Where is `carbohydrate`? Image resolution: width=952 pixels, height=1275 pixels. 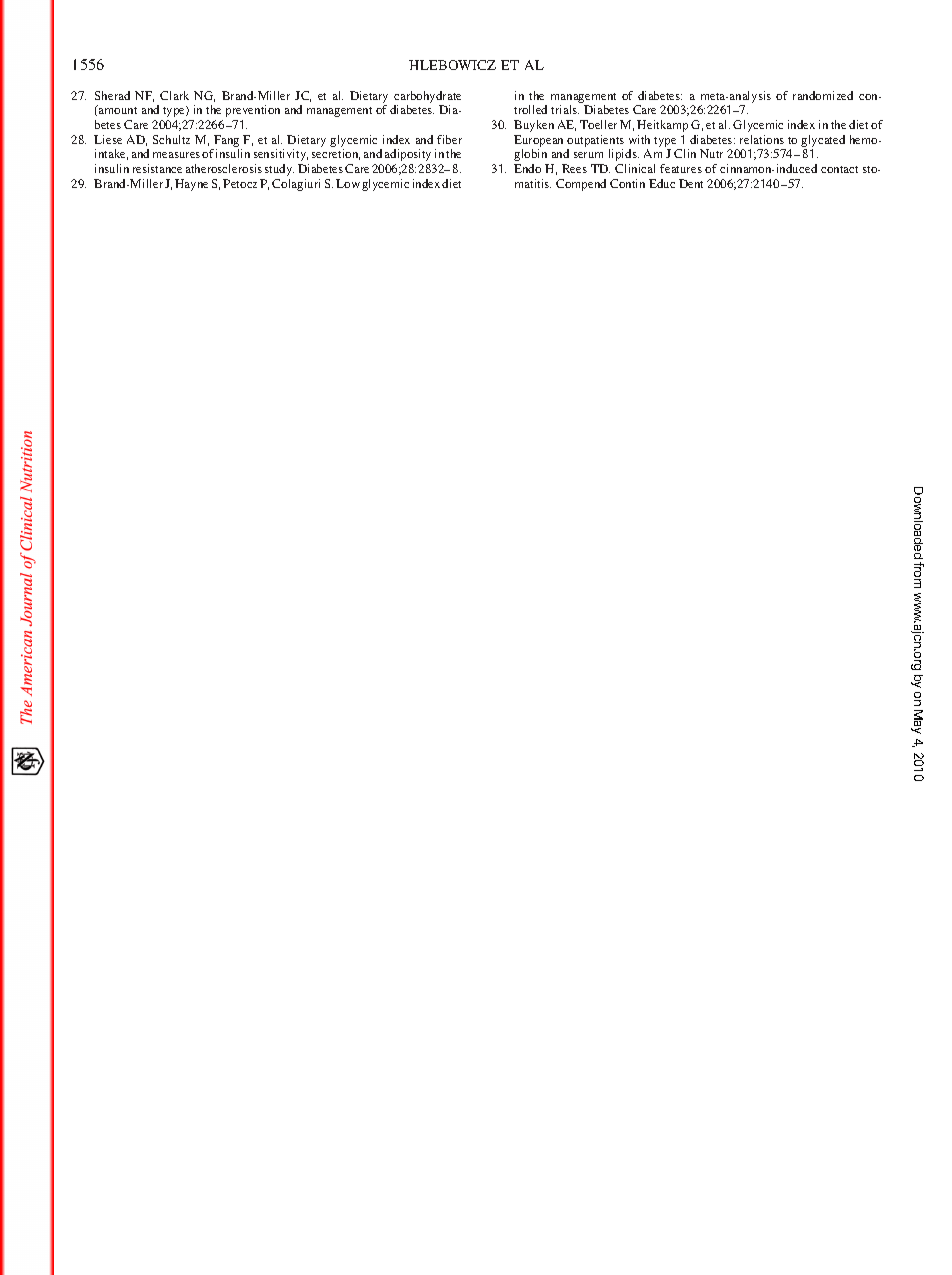
carbohydrate is located at coordinates (427, 98).
